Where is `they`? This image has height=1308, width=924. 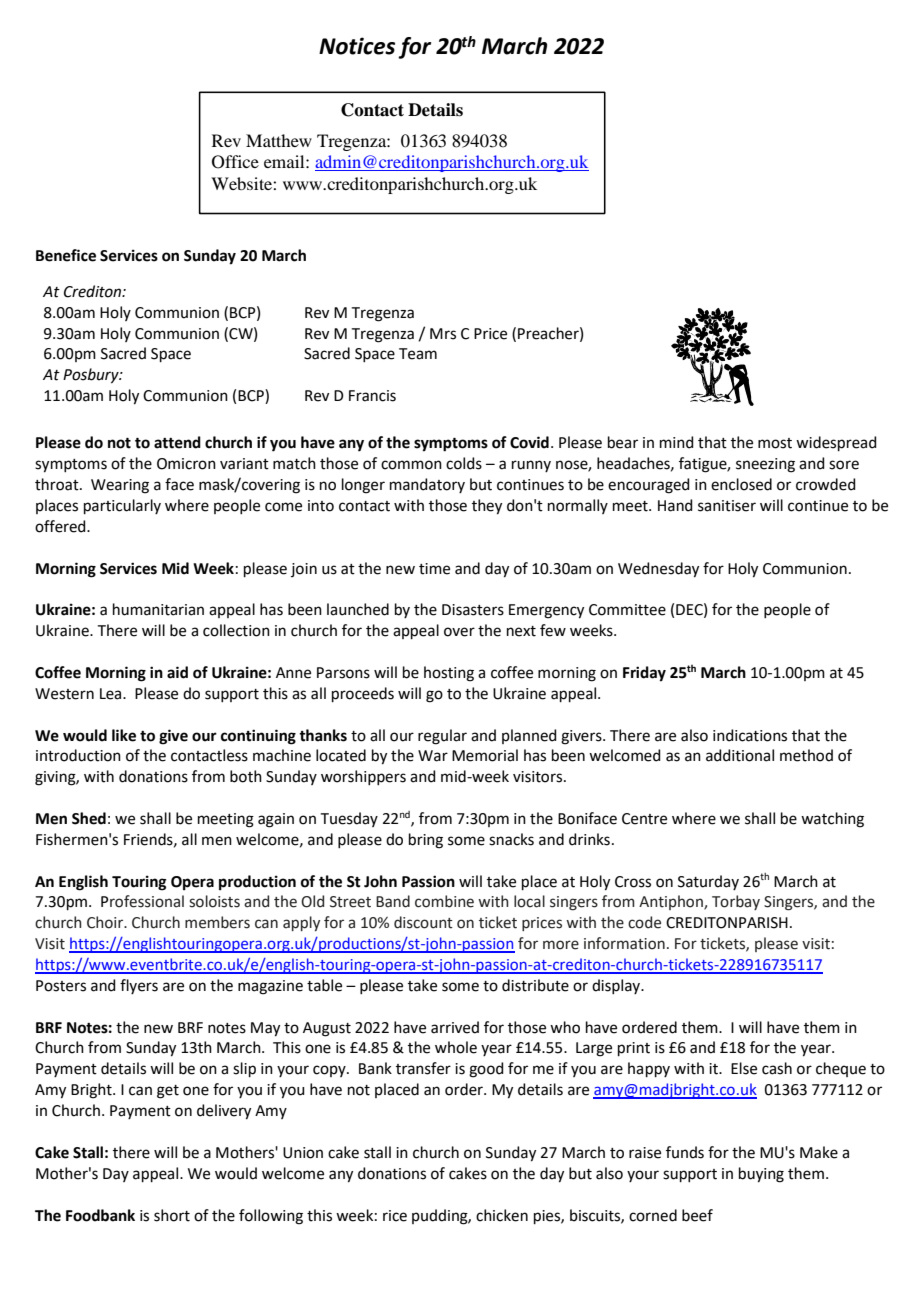 they is located at coordinates (487, 507).
